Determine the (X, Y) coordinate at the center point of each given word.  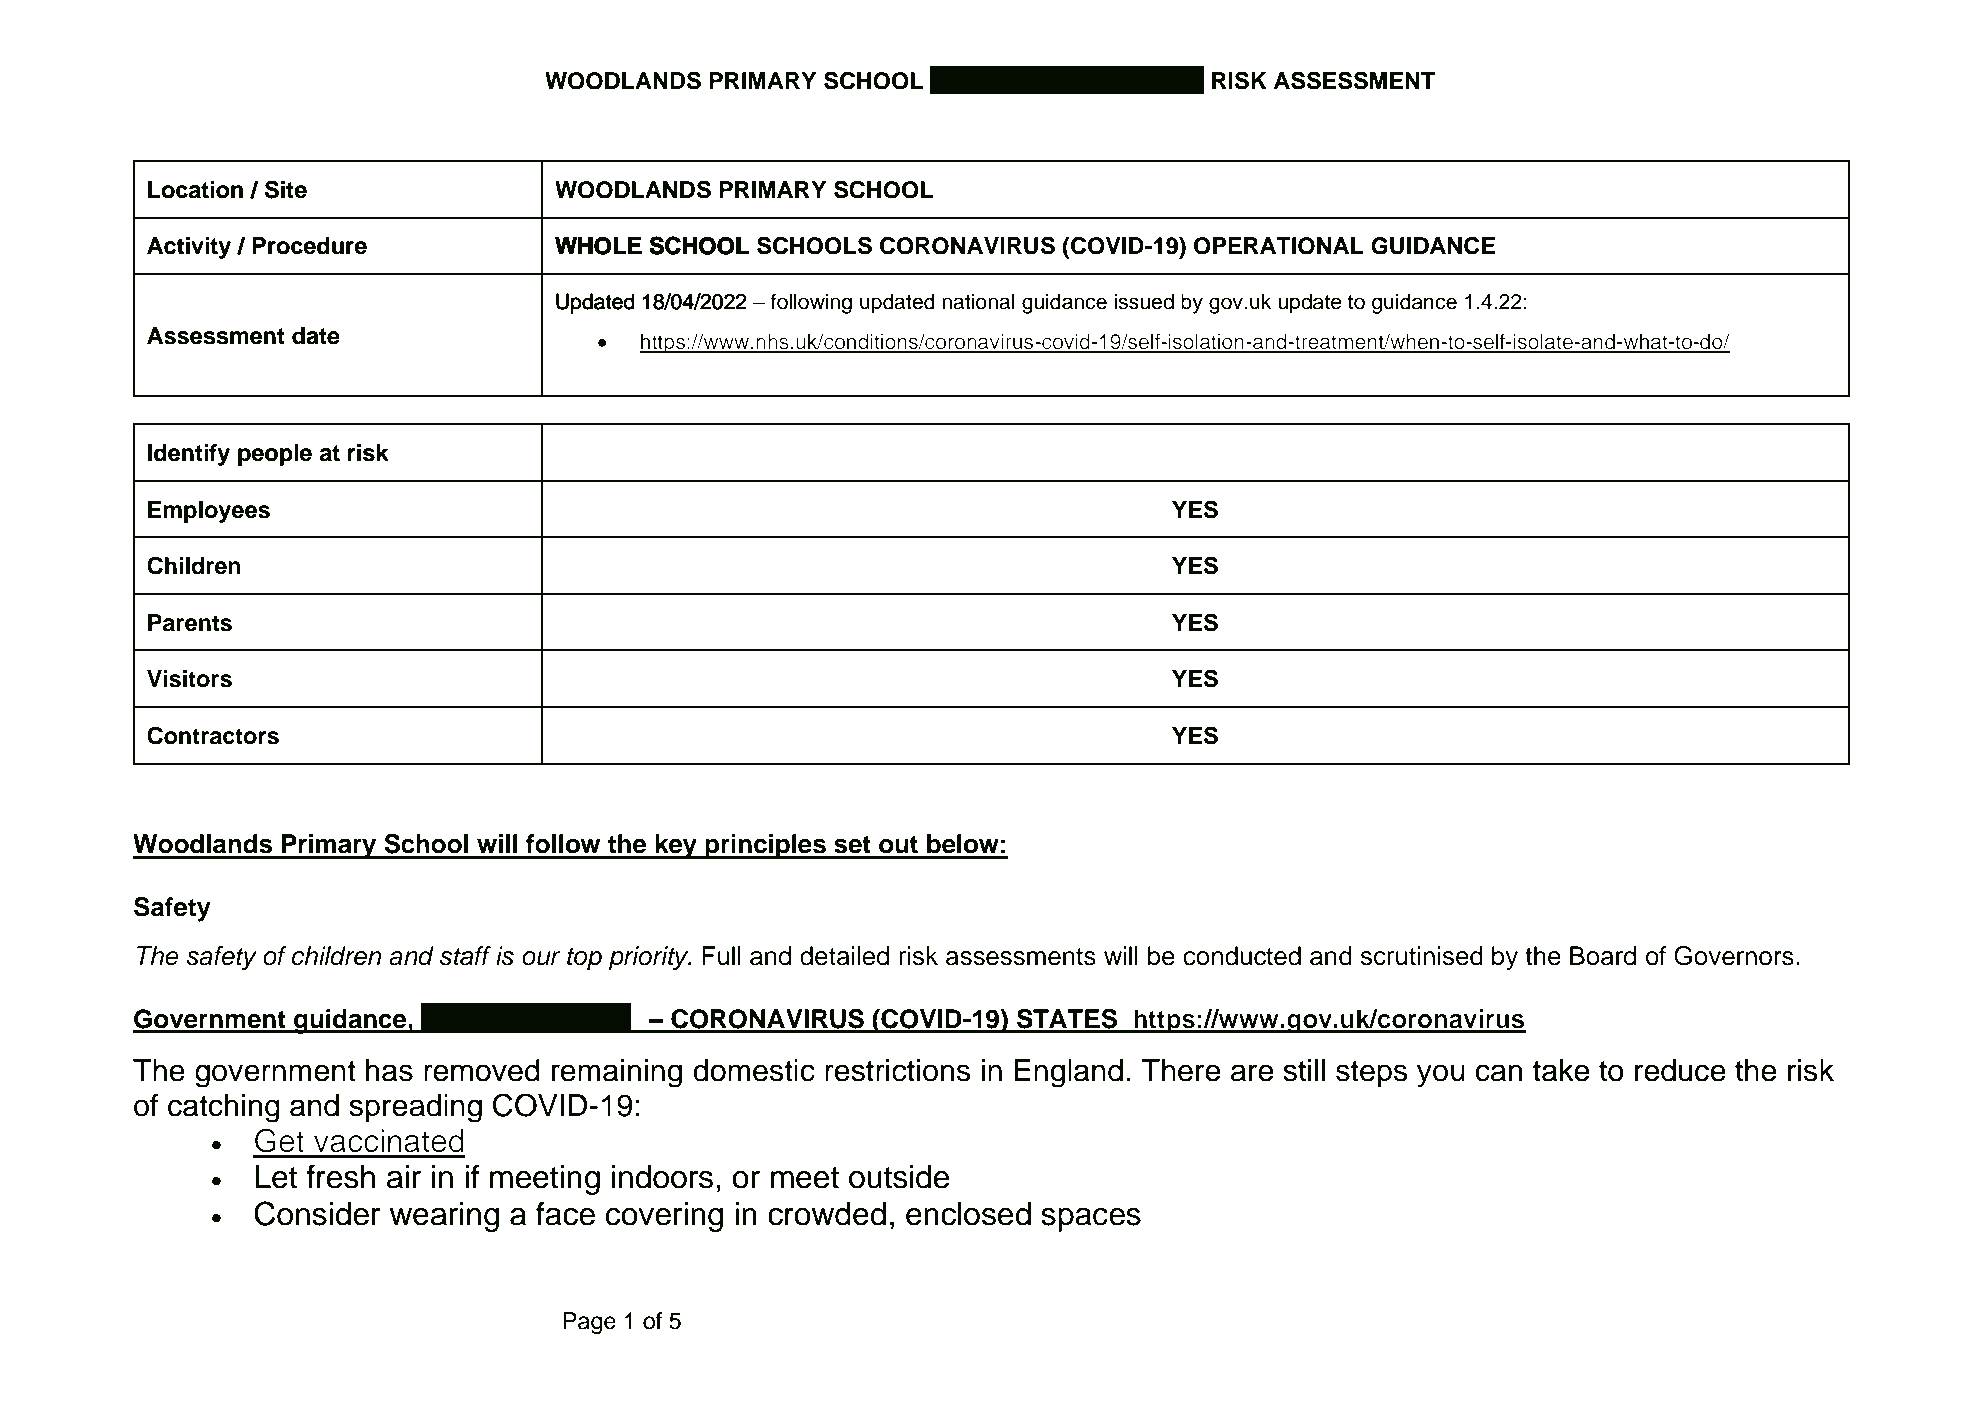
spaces (1091, 1220)
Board (1603, 956)
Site (286, 189)
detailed (844, 956)
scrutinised (1422, 956)
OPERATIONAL (1279, 246)
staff (465, 956)
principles (765, 846)
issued (1144, 301)
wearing (444, 1217)
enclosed (968, 1214)
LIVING (976, 80)
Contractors (213, 735)
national (978, 301)
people (275, 455)
